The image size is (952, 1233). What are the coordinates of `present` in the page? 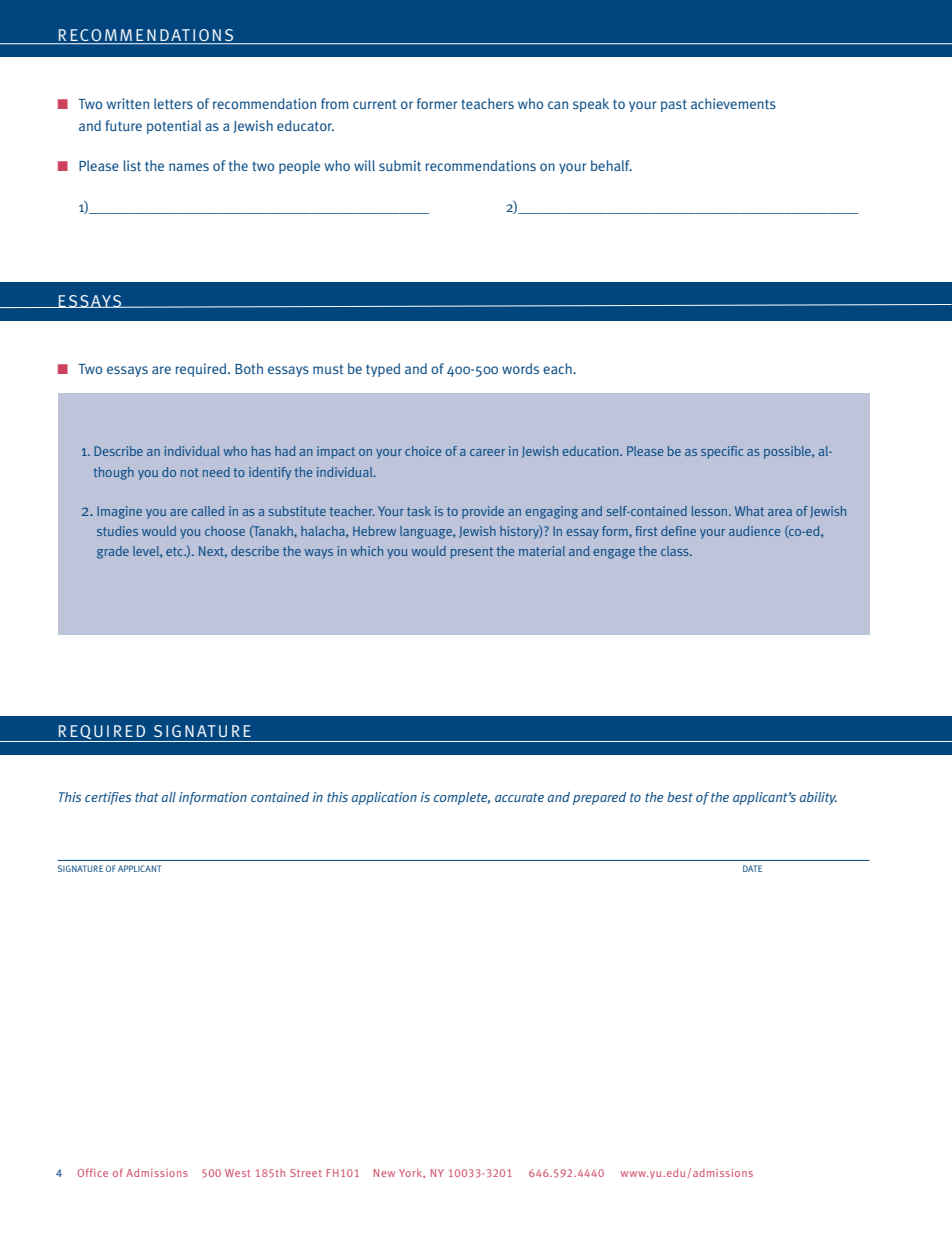 It's located at (472, 553).
